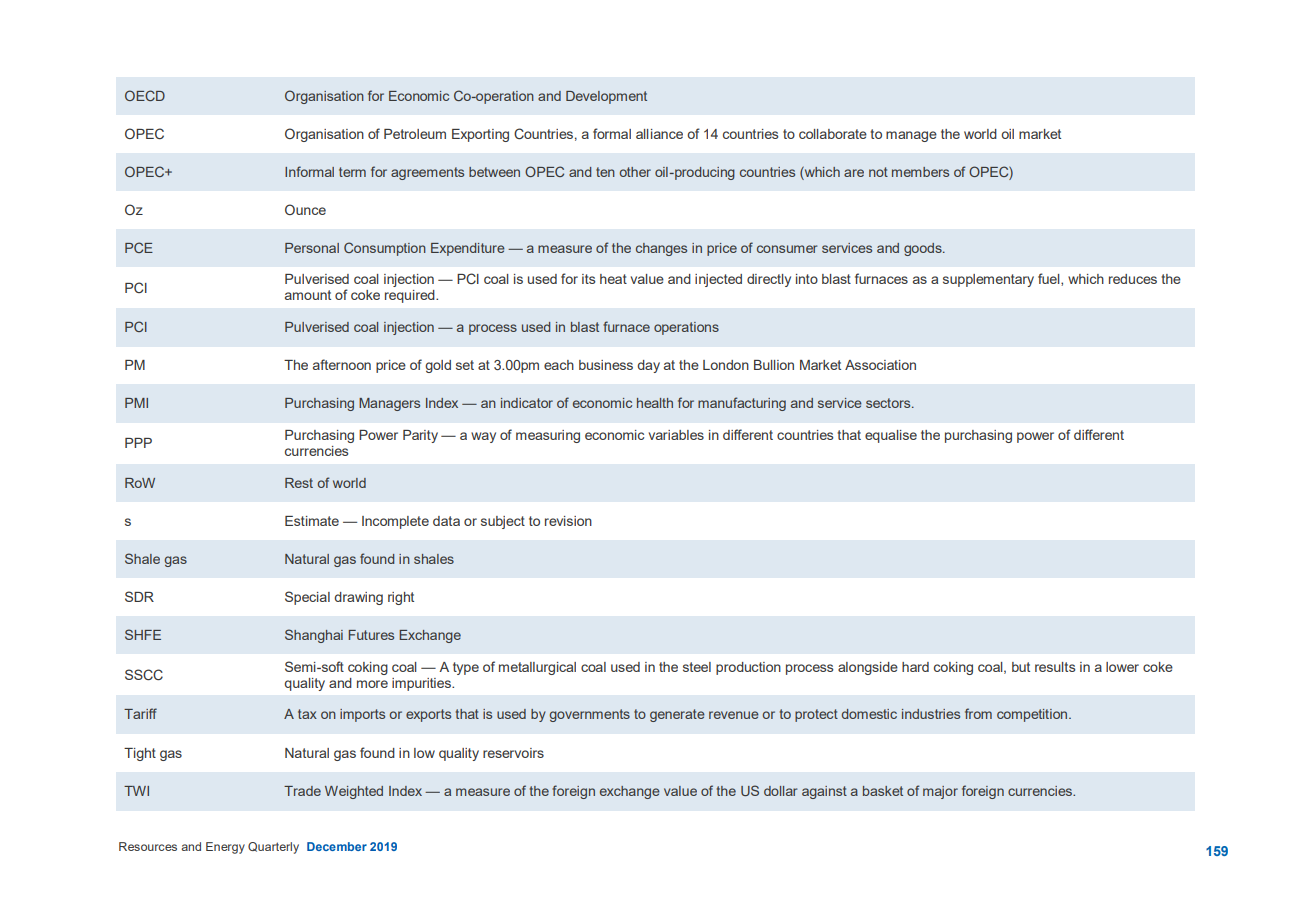  What do you see at coordinates (648, 366) in the screenshot?
I see `day` at bounding box center [648, 366].
